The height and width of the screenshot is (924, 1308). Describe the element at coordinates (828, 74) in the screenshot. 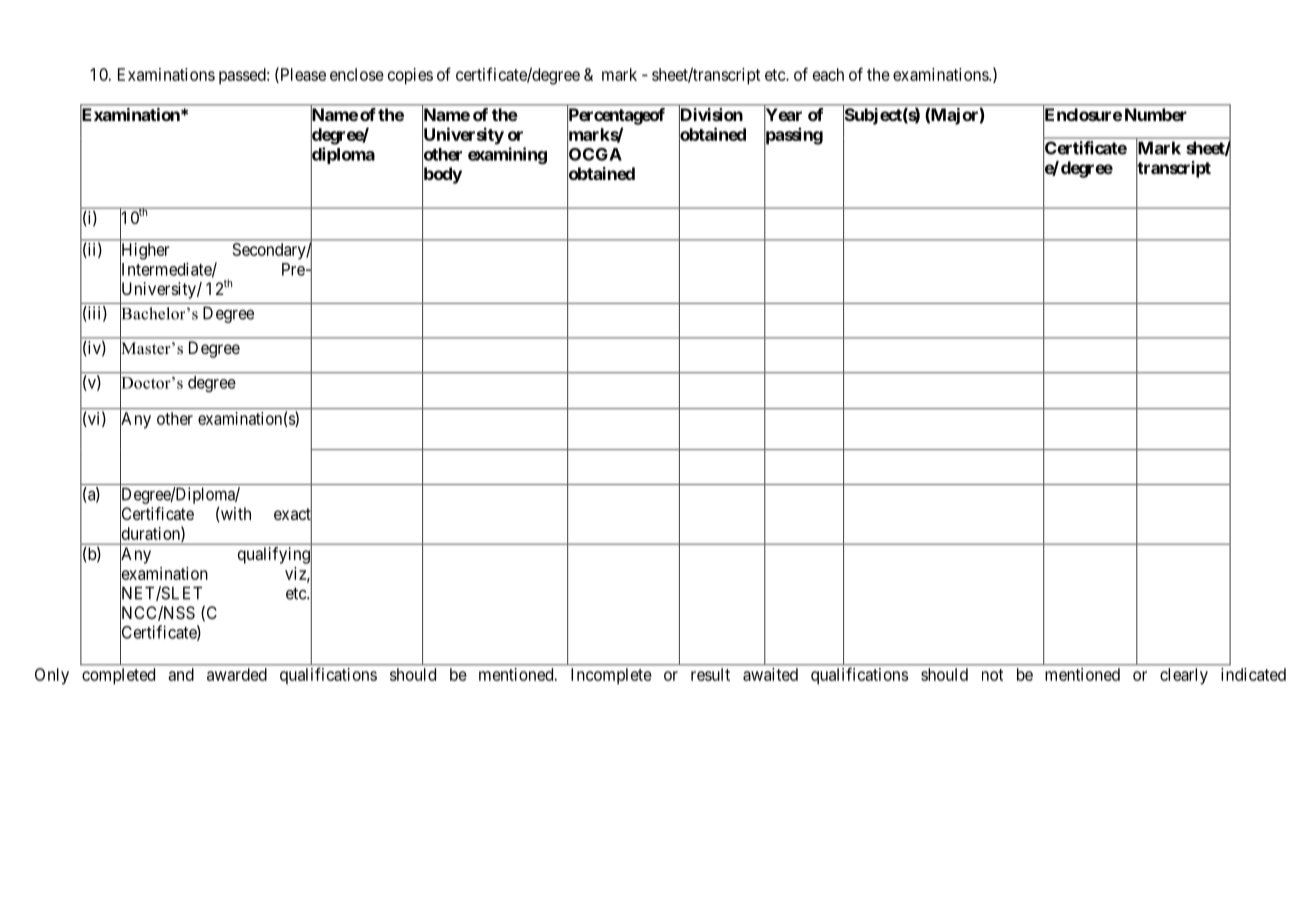

I see `each` at that location.
